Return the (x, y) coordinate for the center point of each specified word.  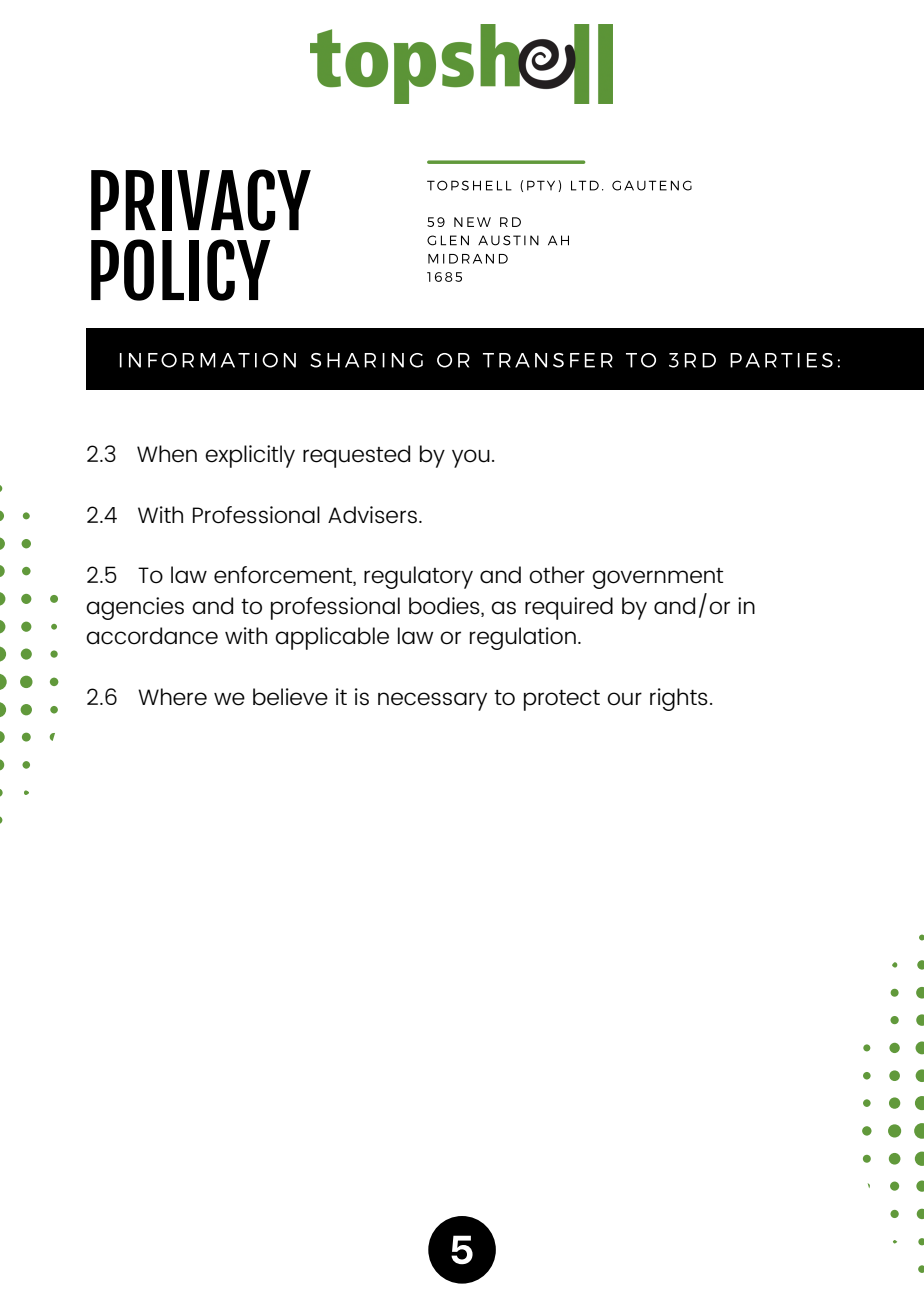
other (557, 575)
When (167, 454)
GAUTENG (652, 185)
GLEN (448, 240)
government (657, 578)
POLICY (180, 270)
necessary (432, 701)
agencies (135, 608)
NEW (472, 222)
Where (172, 697)
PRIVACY (201, 200)
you (471, 458)
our (624, 699)
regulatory (418, 577)
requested (356, 456)
